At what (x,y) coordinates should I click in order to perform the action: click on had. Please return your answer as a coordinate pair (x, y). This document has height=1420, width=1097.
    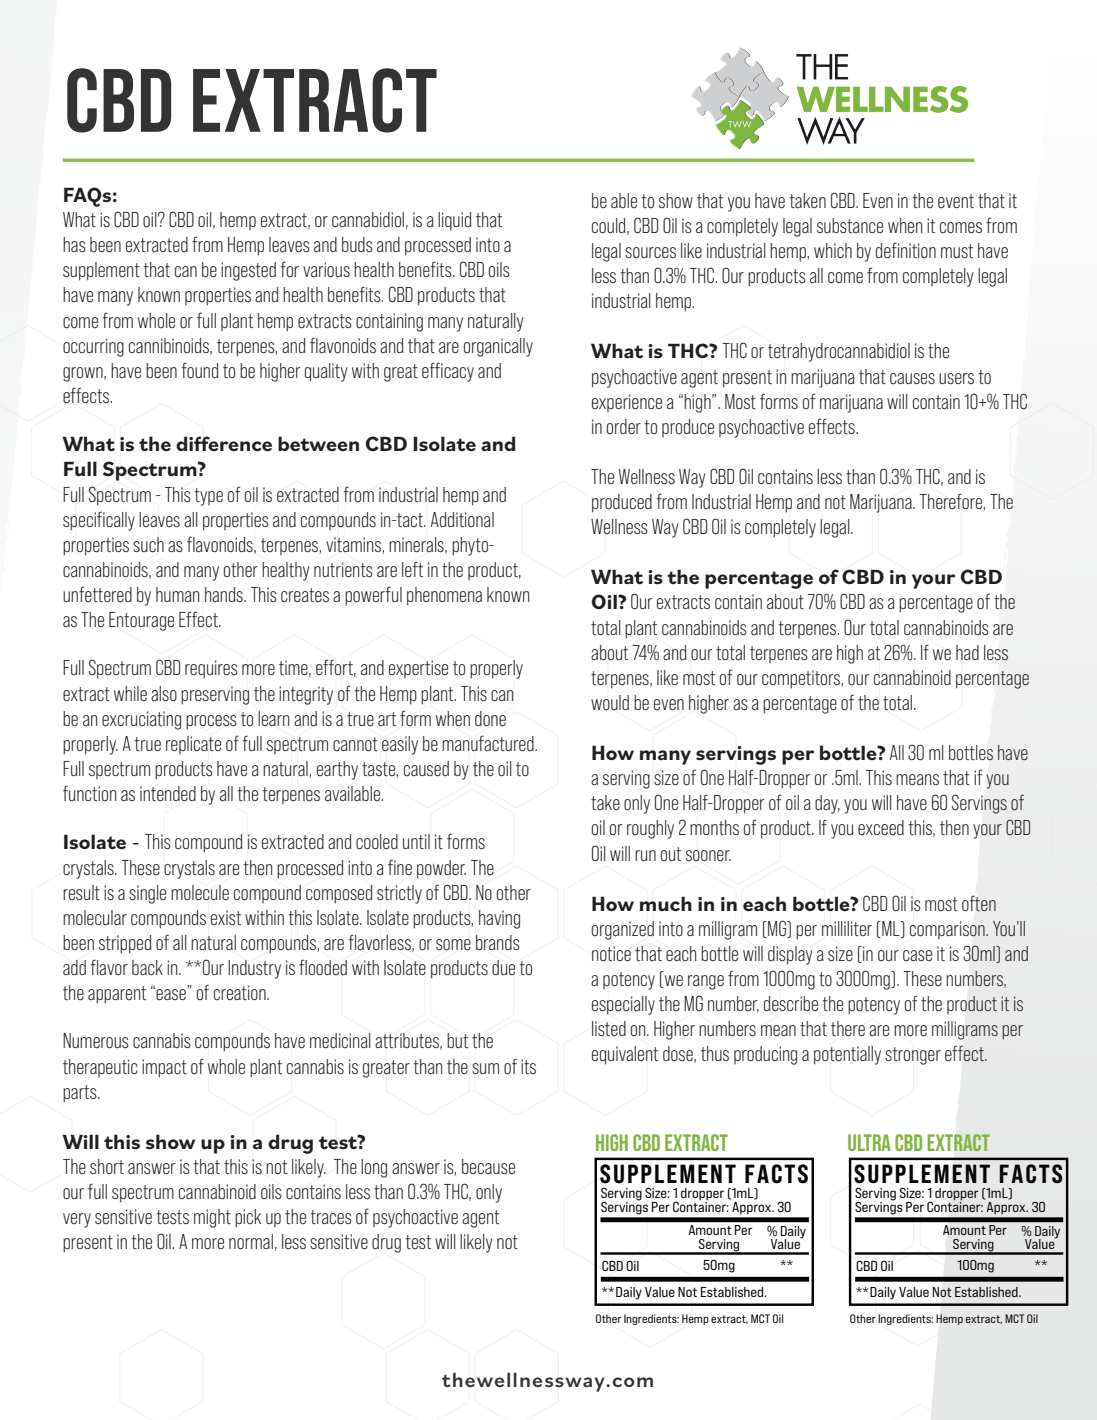
    Looking at the image, I should click on (967, 652).
